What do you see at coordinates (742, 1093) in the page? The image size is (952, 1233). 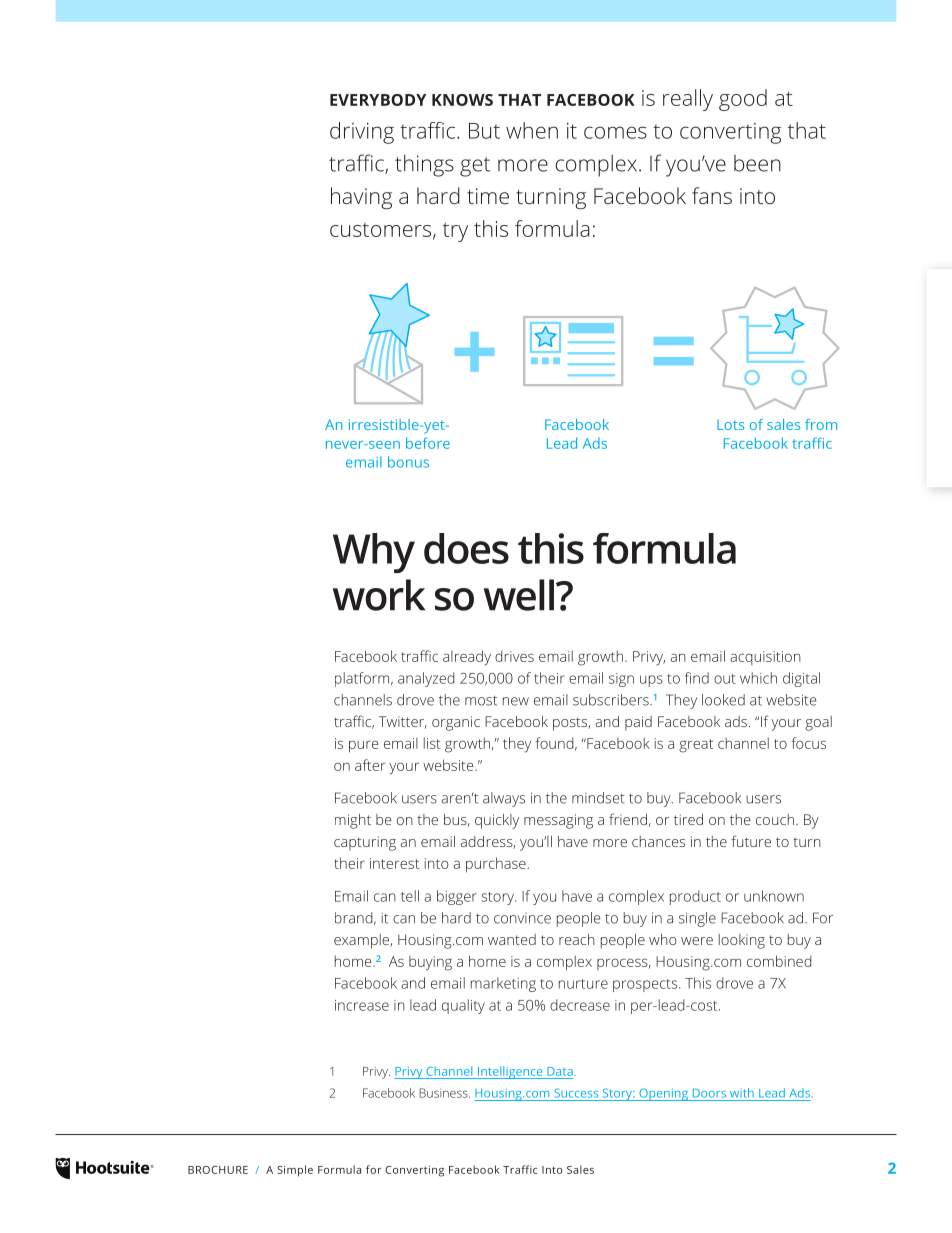 I see `with` at bounding box center [742, 1093].
